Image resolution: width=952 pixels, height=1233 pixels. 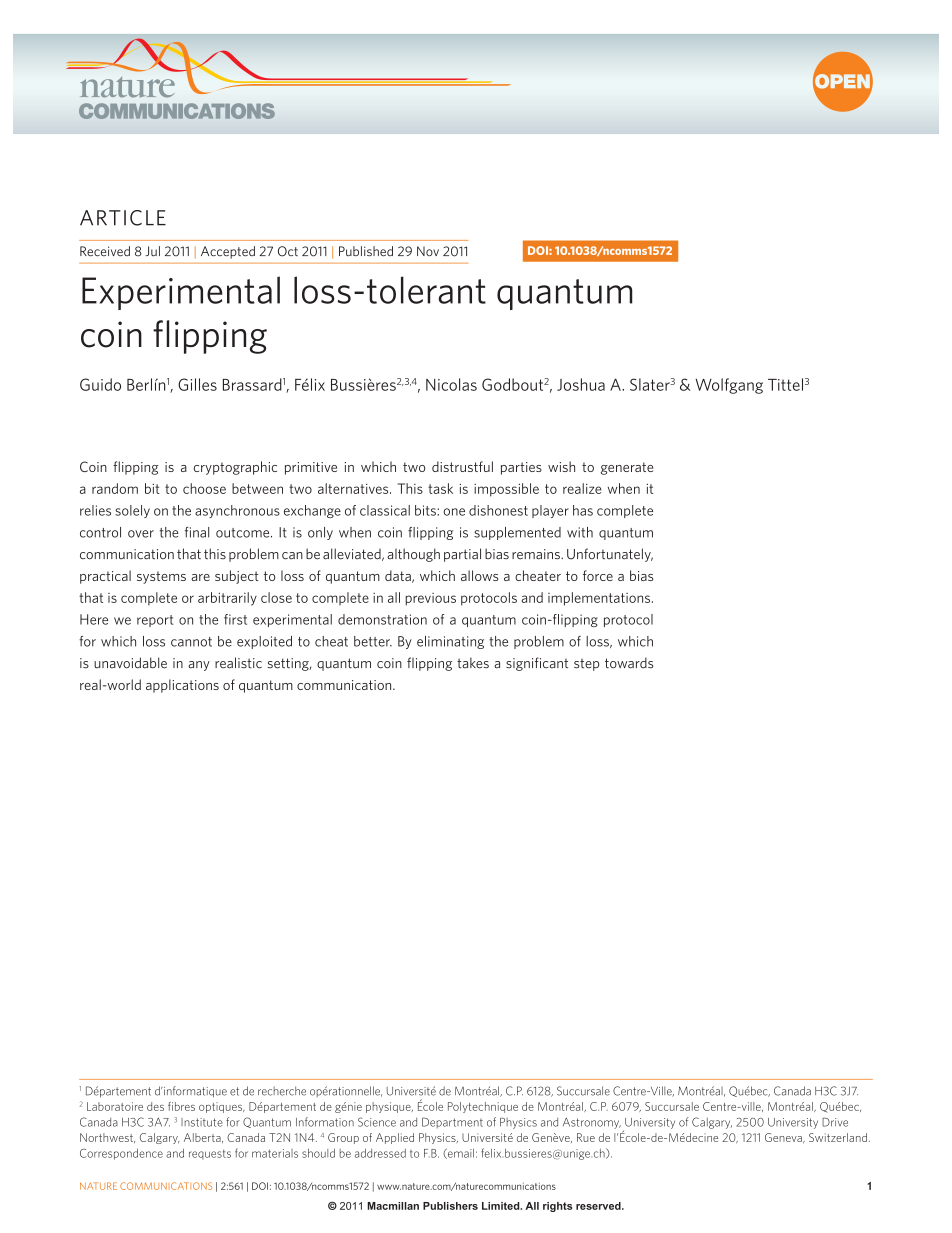 What do you see at coordinates (428, 251) in the screenshot?
I see `Nov` at bounding box center [428, 251].
